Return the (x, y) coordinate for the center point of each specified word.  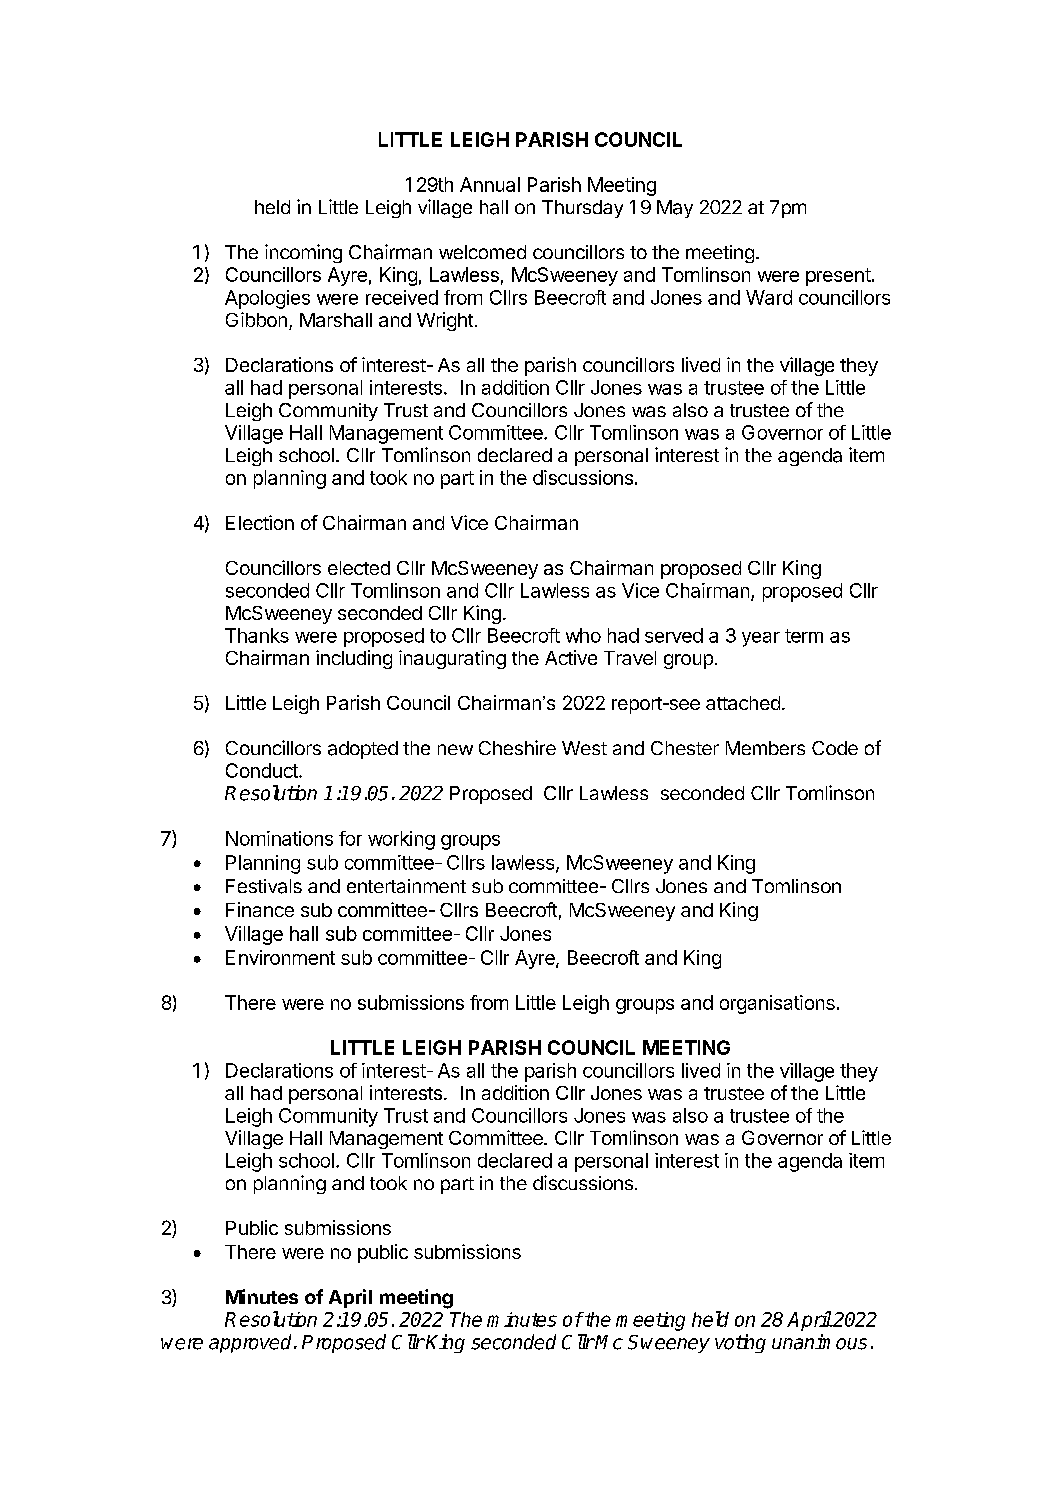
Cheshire (517, 747)
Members (765, 748)
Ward (769, 297)
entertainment (406, 886)
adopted (363, 750)
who (583, 635)
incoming (303, 253)
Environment (280, 957)
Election (260, 522)
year (761, 639)
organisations (777, 1004)
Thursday (582, 209)
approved (252, 1343)
